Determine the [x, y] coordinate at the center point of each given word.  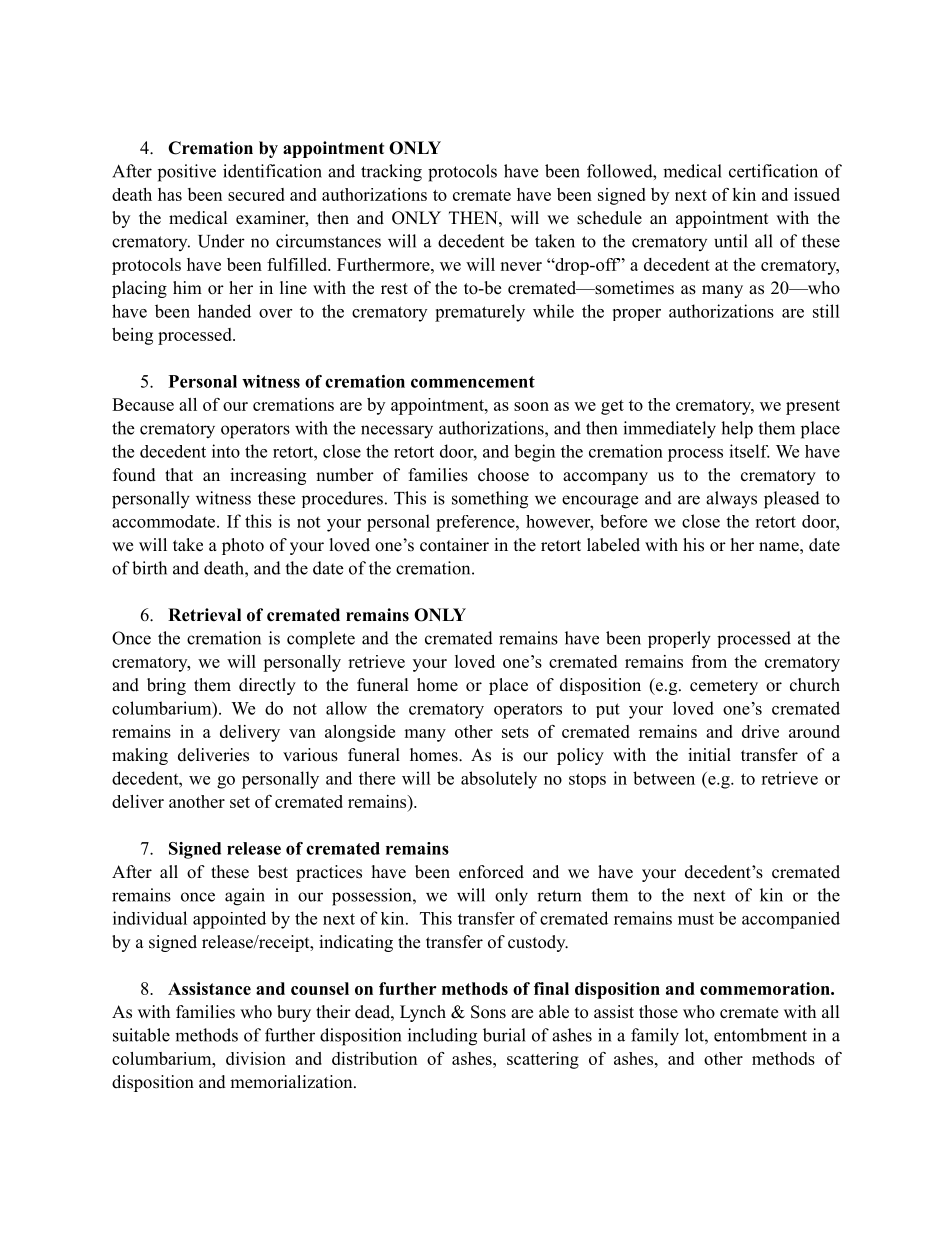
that [179, 474]
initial [709, 754]
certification [773, 171]
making [140, 756]
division [256, 1058]
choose [503, 475]
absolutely [499, 780]
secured [256, 194]
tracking [391, 173]
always [731, 499]
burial [504, 1035]
